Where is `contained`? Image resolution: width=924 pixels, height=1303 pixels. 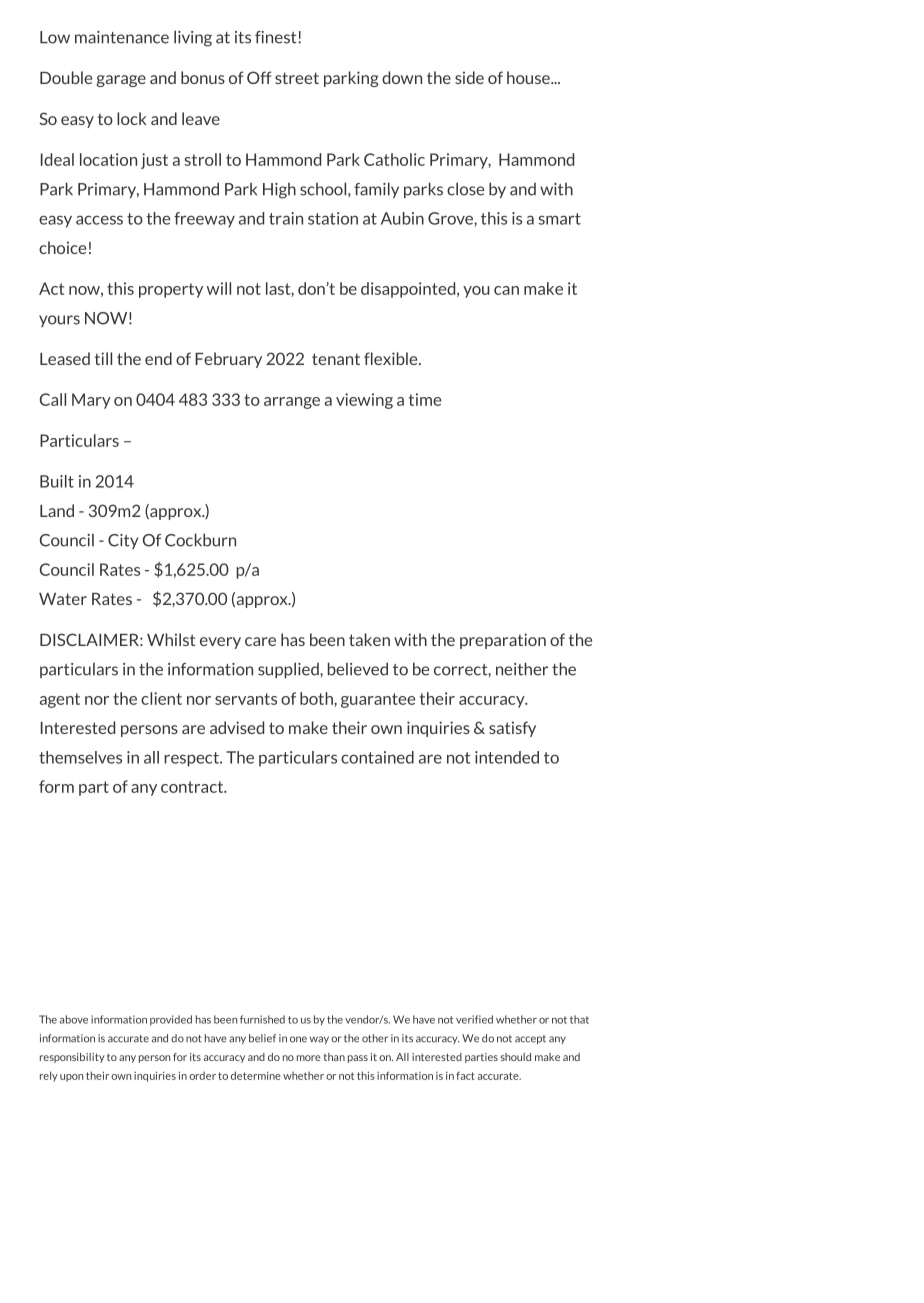
contained is located at coordinates (377, 757).
